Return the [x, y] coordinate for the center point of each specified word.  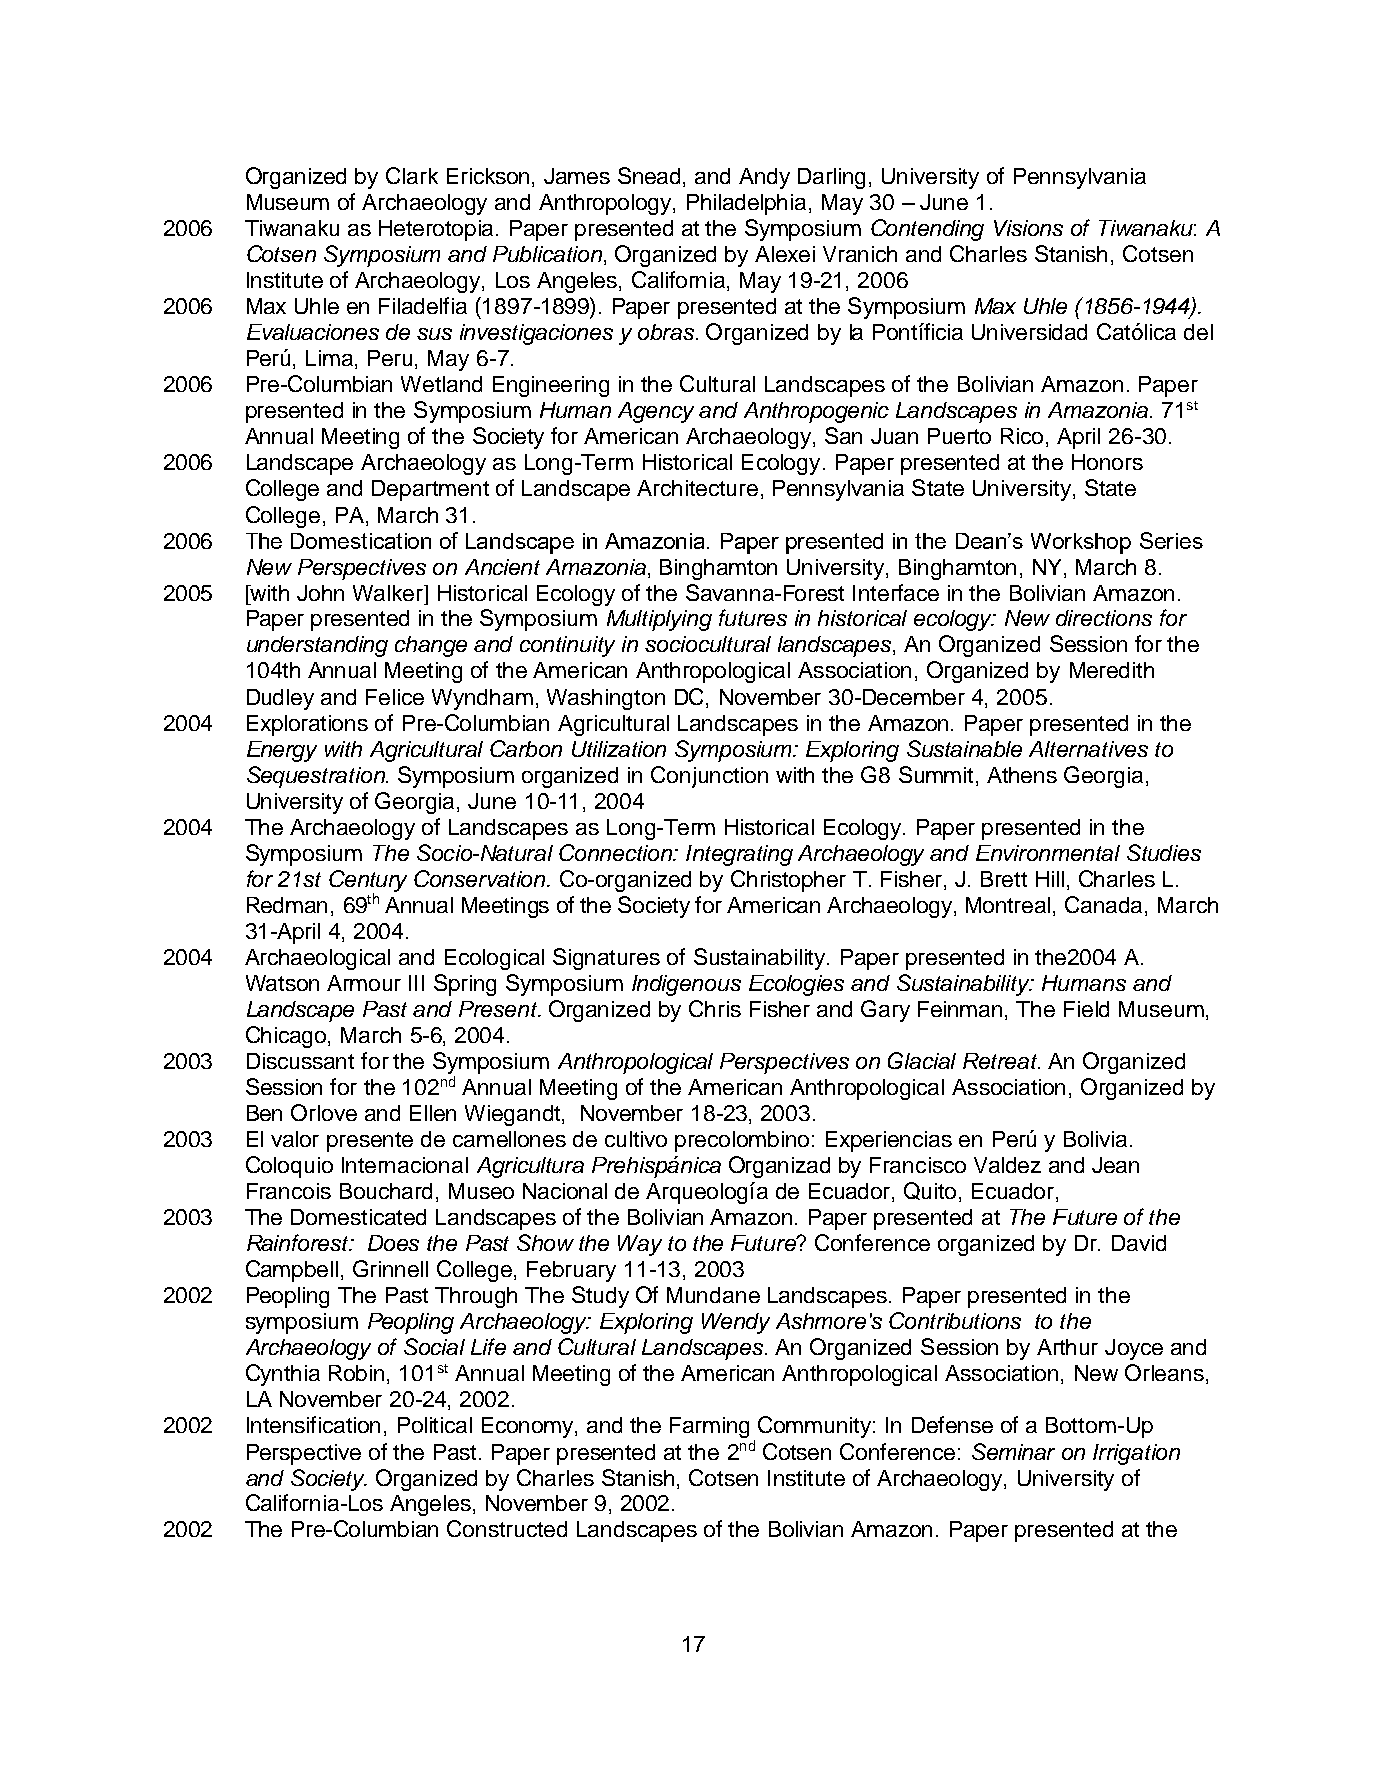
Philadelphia [748, 204]
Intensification [313, 1424]
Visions [1028, 228]
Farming [709, 1427]
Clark [412, 175]
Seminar [1013, 1451]
